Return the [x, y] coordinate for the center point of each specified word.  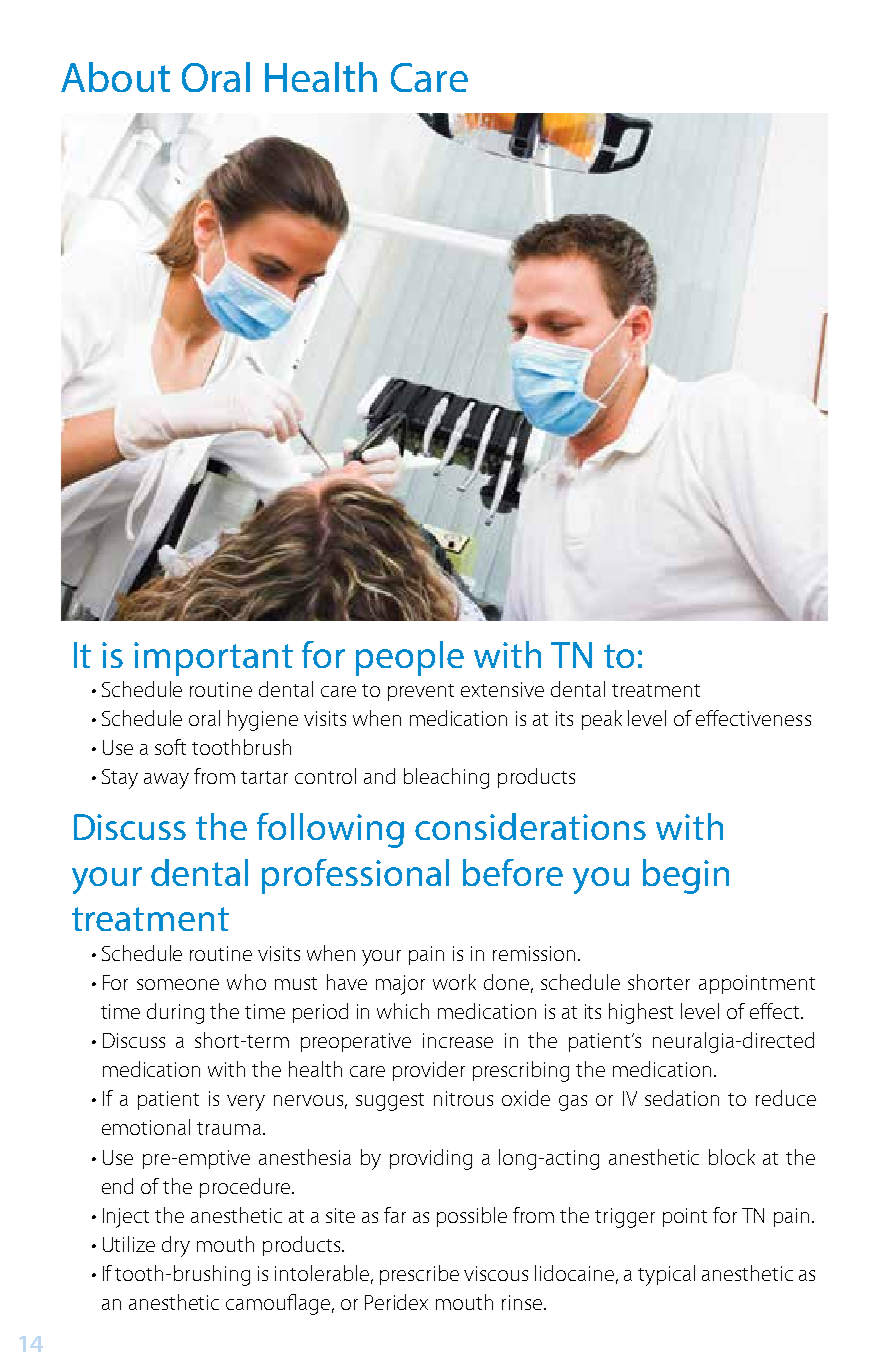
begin [686, 876]
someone [178, 984]
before [513, 872]
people [410, 658]
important [213, 659]
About [115, 77]
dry [176, 1246]
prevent [421, 692]
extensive [502, 689]
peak [602, 720]
